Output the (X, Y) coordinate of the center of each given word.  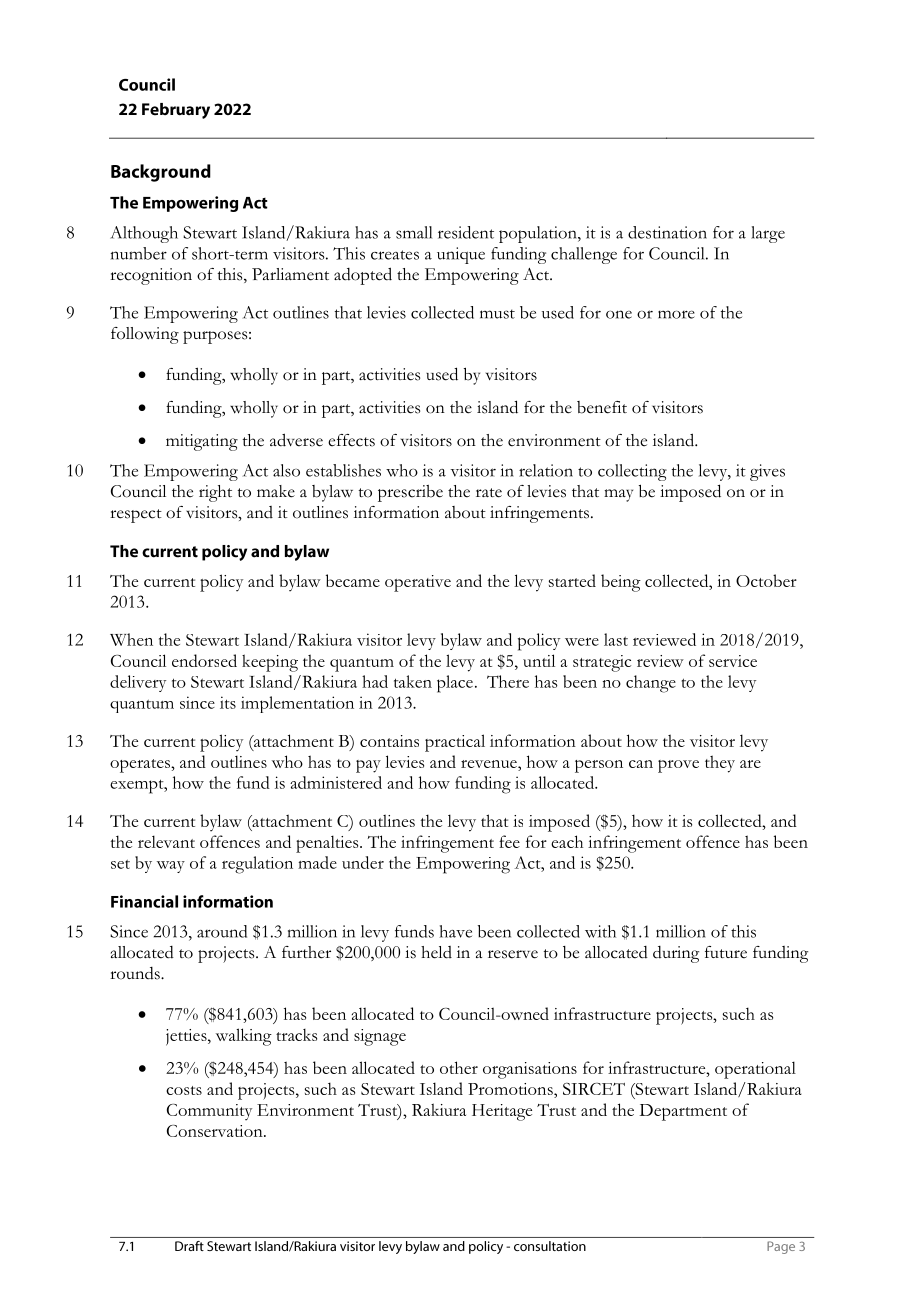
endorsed (204, 660)
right (215, 493)
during (676, 954)
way (171, 867)
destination (667, 232)
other (459, 1067)
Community (209, 1112)
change (651, 684)
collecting (632, 472)
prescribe (410, 493)
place (455, 684)
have (455, 931)
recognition (151, 276)
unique (461, 255)
